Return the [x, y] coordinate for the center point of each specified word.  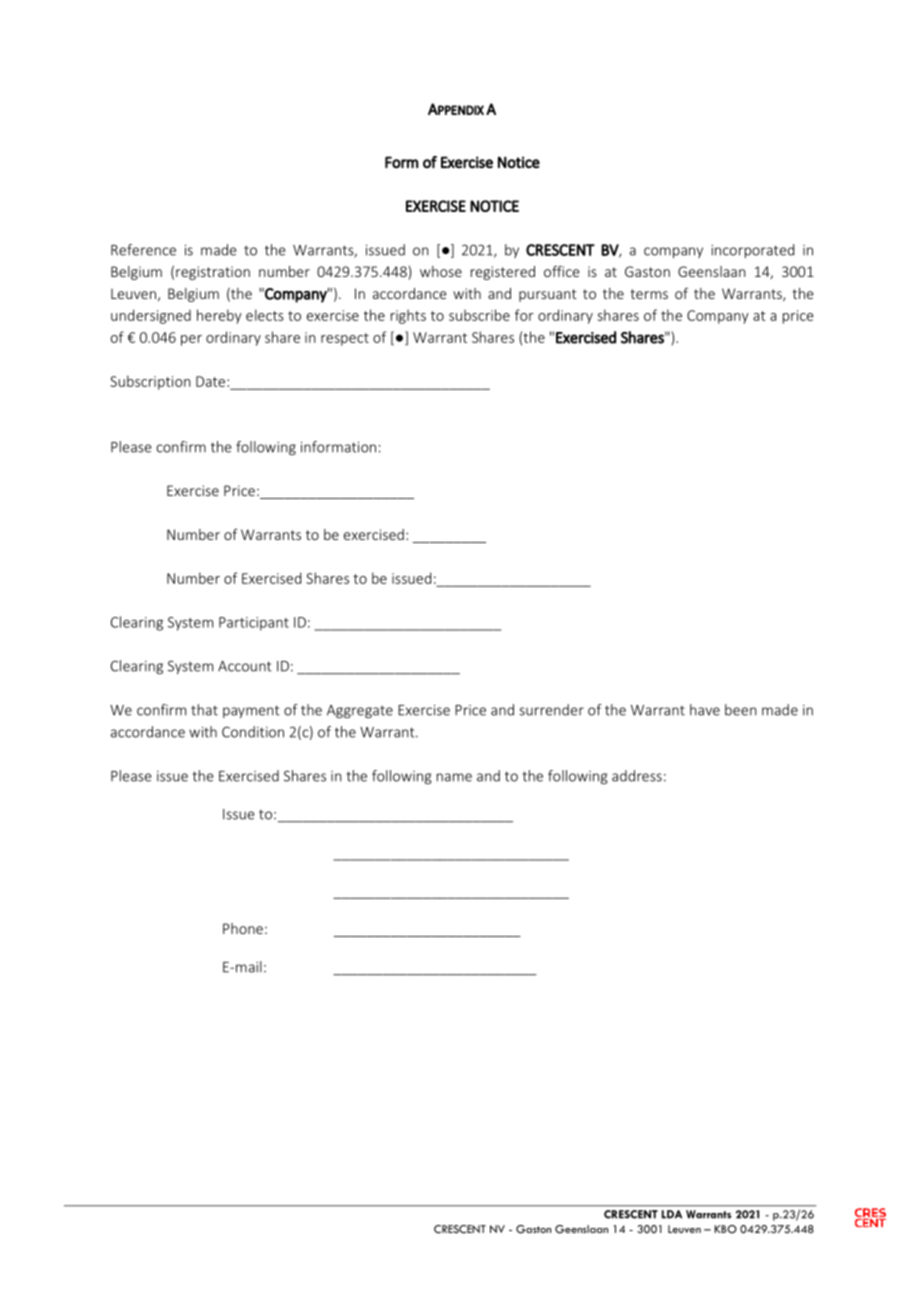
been [741, 710]
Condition [253, 732]
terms [649, 294]
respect [345, 339]
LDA [672, 1214]
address [637, 776]
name [454, 777]
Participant [254, 624]
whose [441, 271]
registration [213, 273]
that [204, 710]
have [705, 710]
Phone [243, 928]
